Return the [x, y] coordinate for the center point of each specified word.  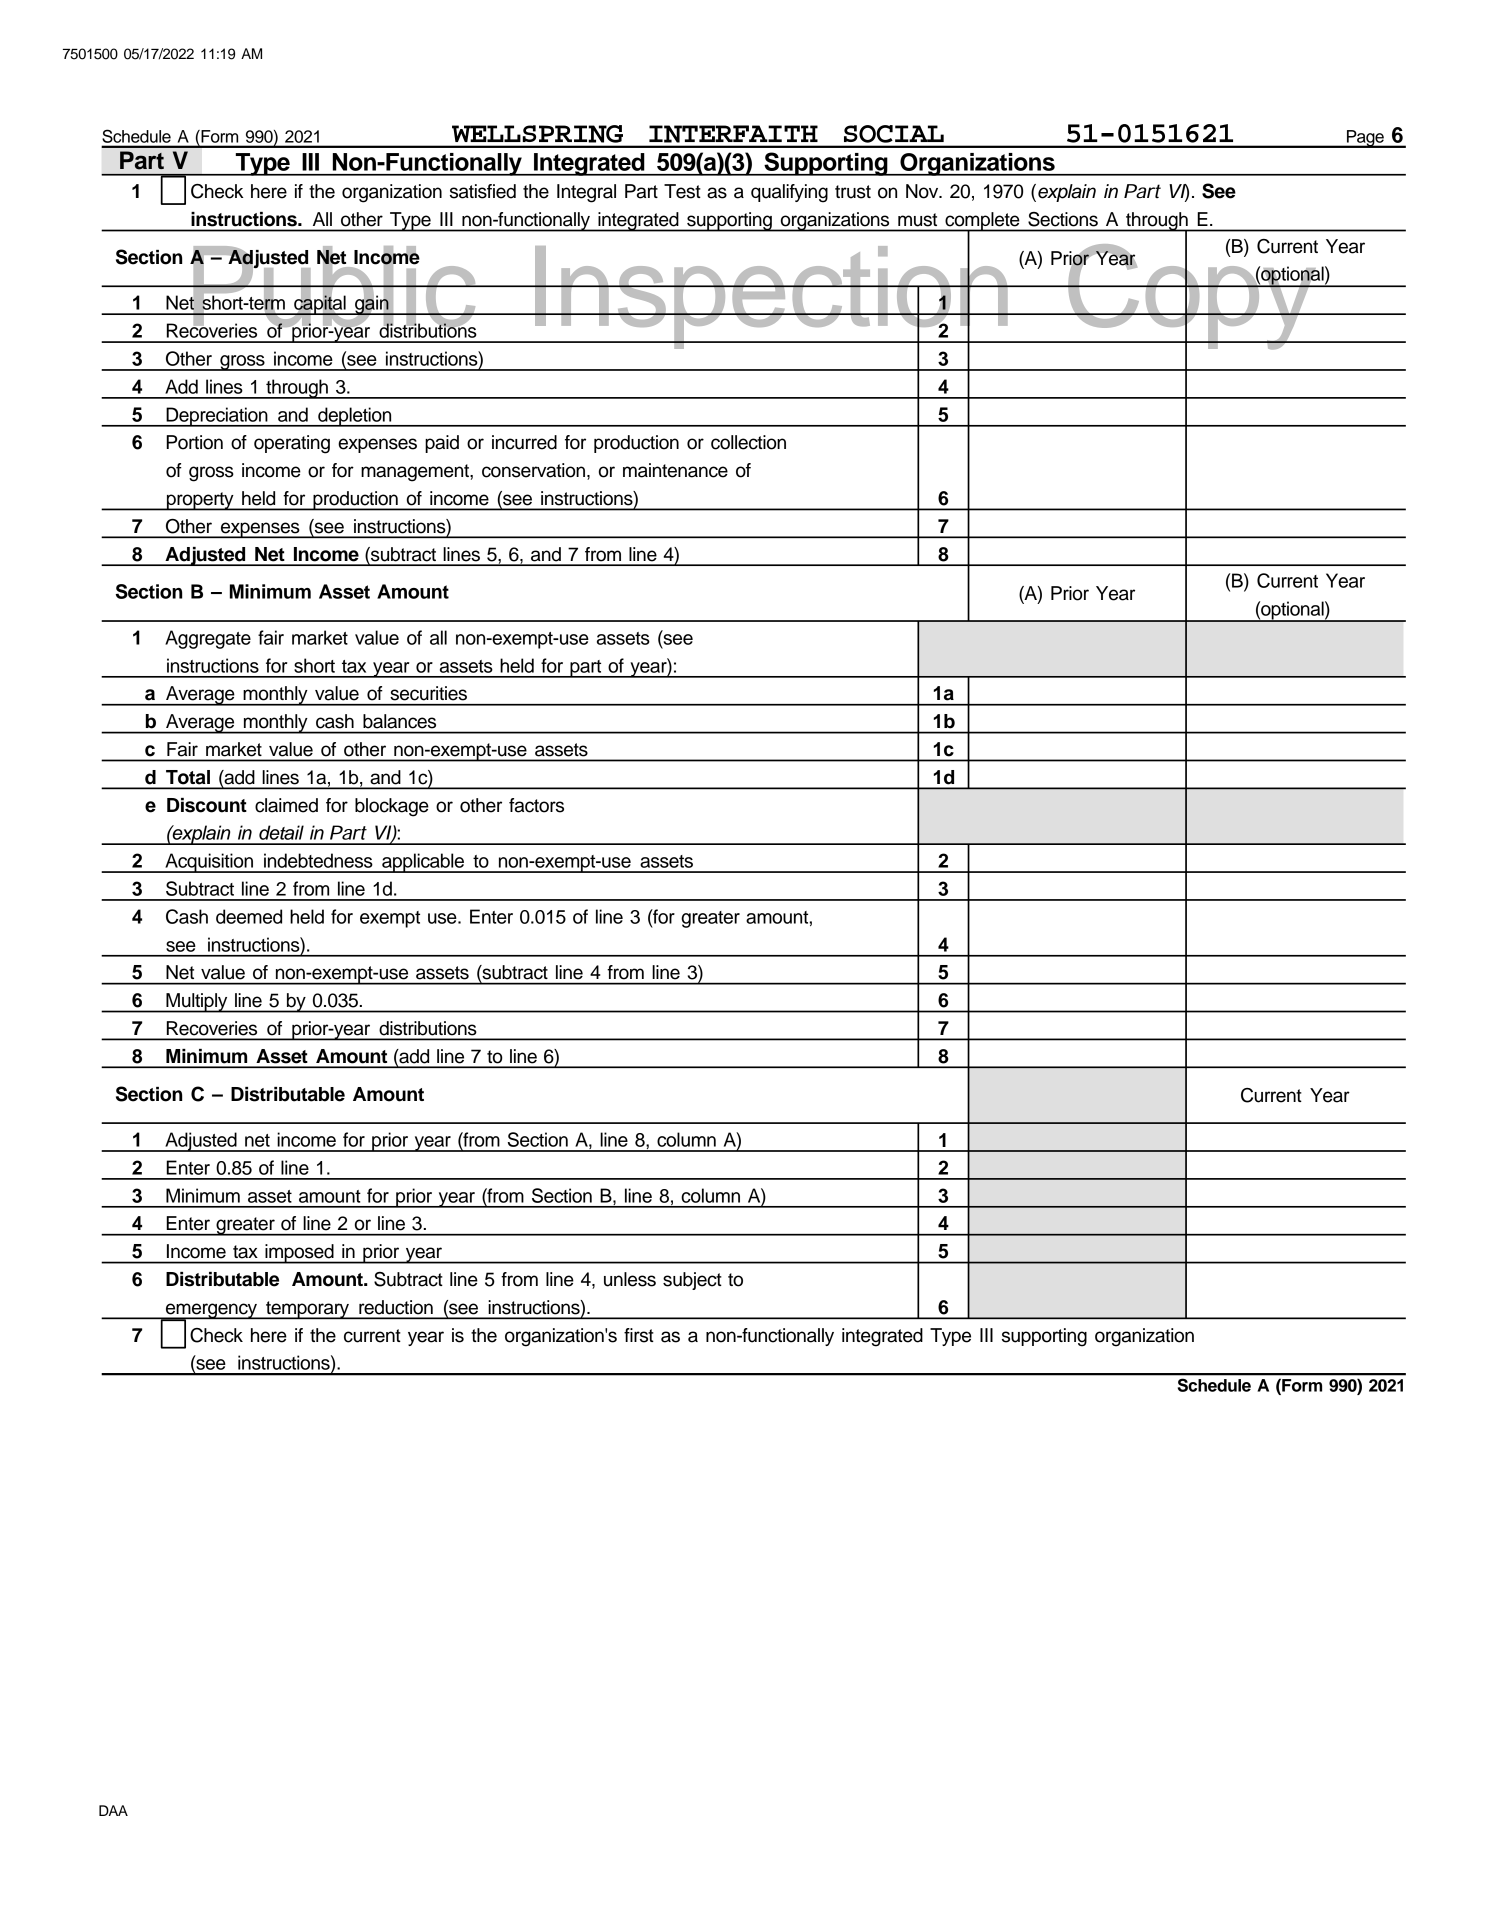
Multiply [197, 1003]
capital [320, 305]
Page [1365, 139]
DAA [113, 1810]
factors [536, 805]
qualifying [789, 193]
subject [692, 1281]
